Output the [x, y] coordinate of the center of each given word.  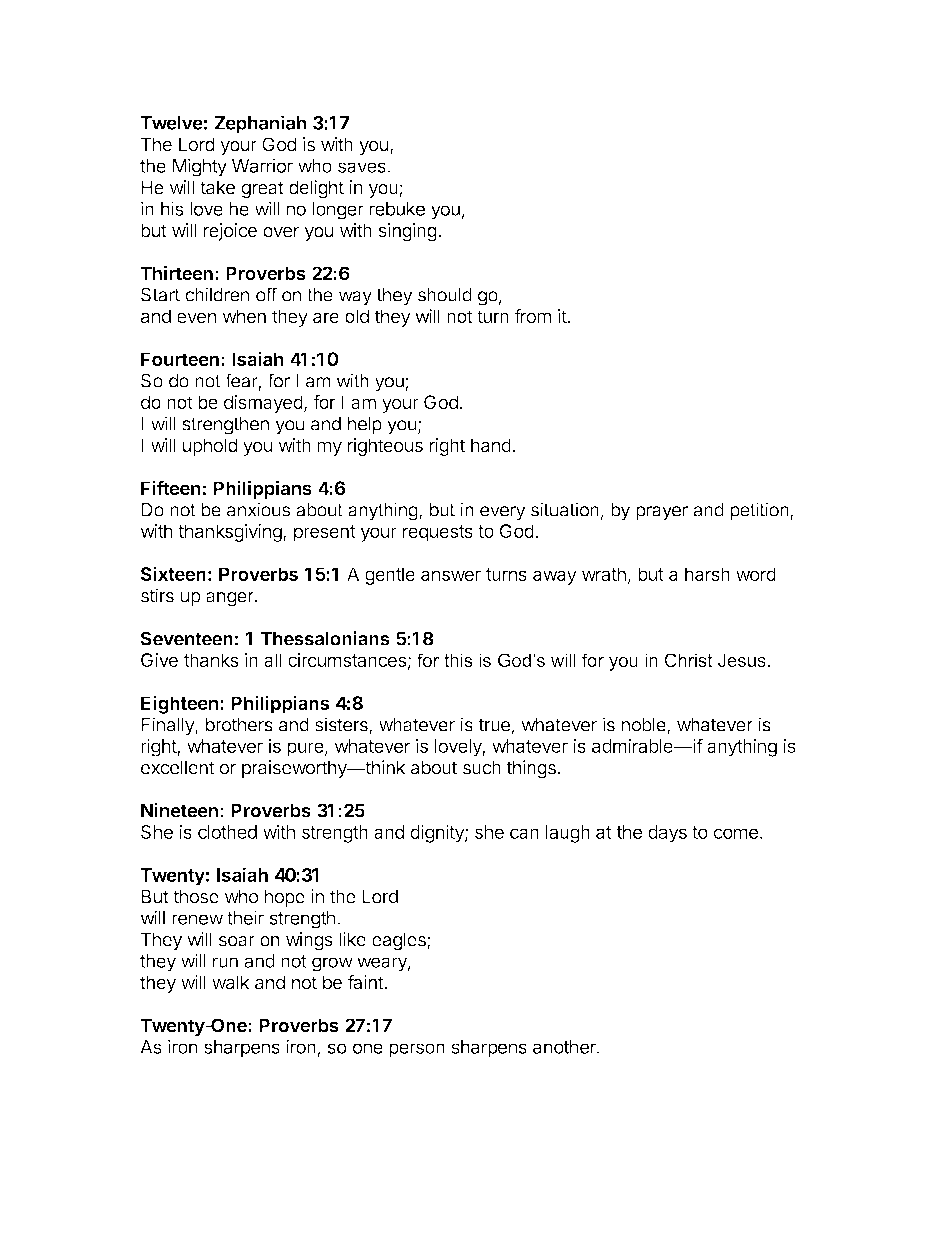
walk [231, 982]
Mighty [200, 167]
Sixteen [173, 573]
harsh [707, 574]
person [417, 1050]
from [532, 316]
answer [451, 575]
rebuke [397, 209]
